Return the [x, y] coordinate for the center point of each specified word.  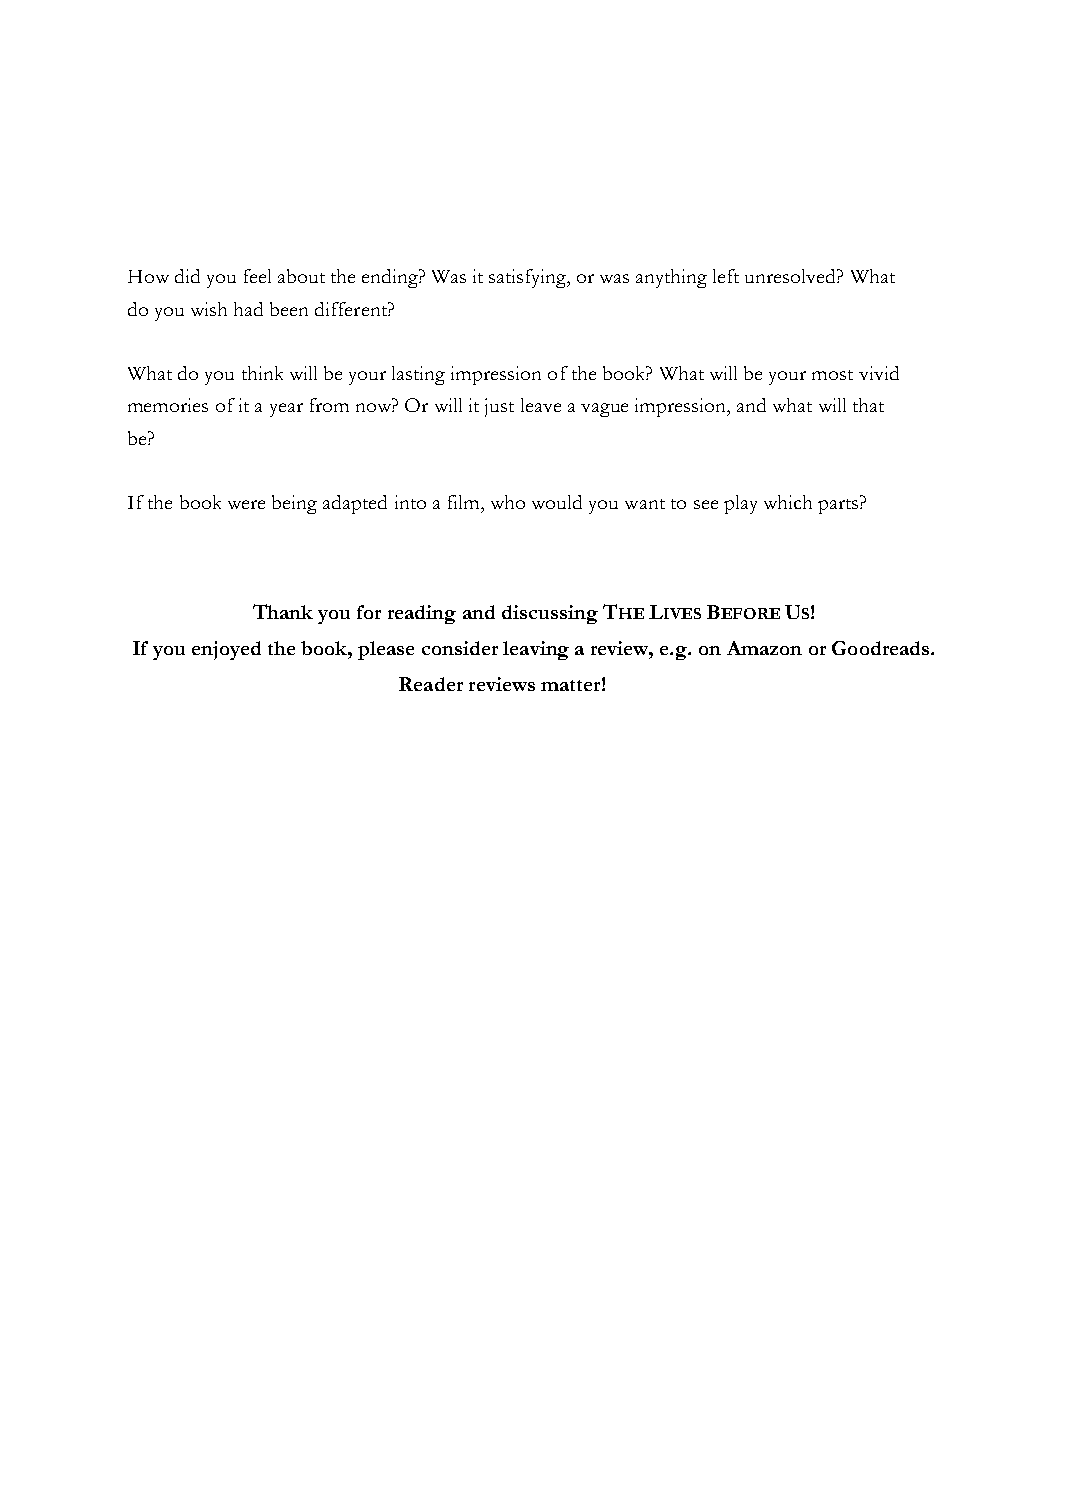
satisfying [529, 278]
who [508, 502]
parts [839, 506]
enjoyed [226, 650]
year [286, 410]
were [246, 504]
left [726, 276]
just [499, 407]
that [868, 405]
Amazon [764, 648]
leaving [536, 650]
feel [257, 276]
